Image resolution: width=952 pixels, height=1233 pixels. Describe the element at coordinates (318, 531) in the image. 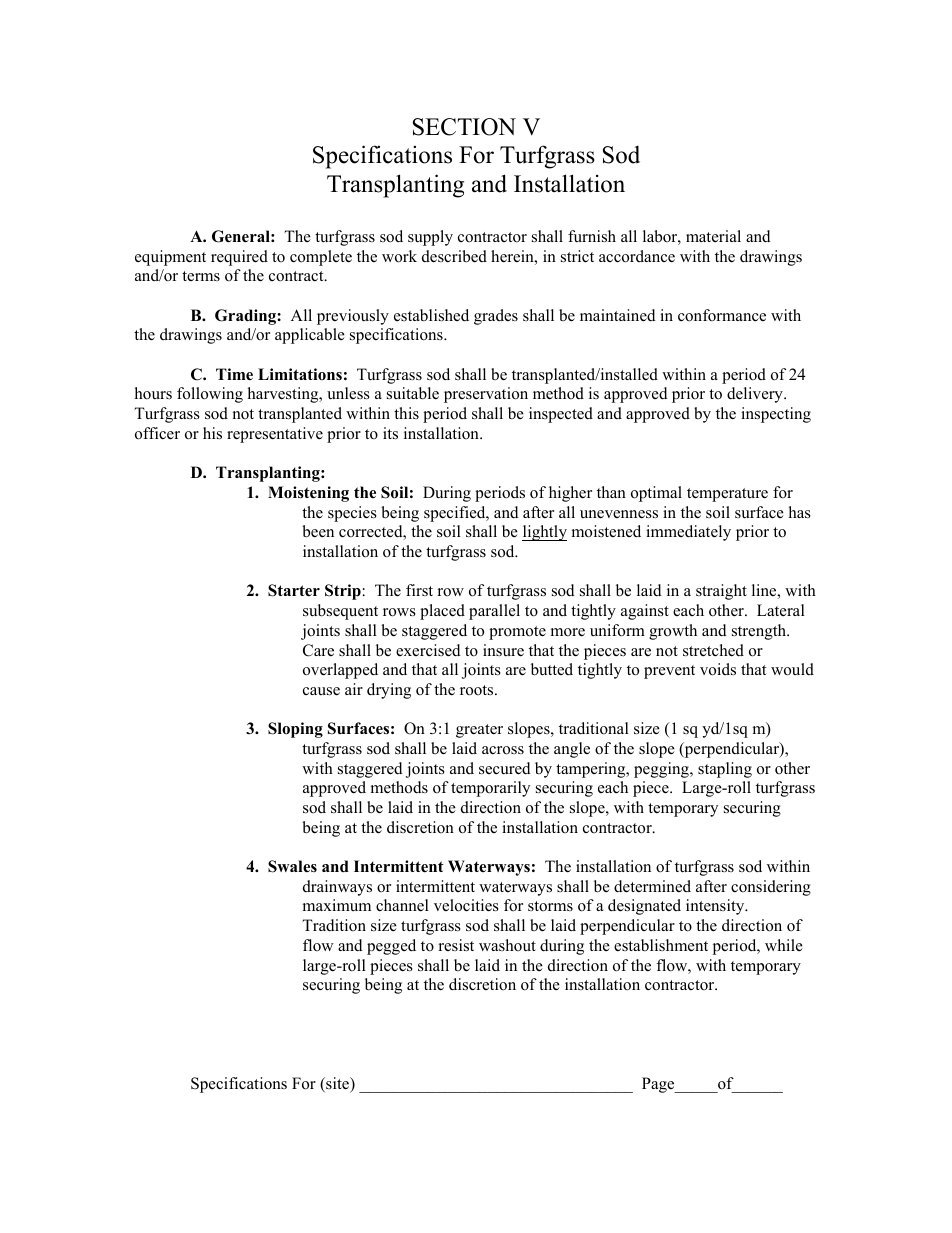

I see `been` at that location.
